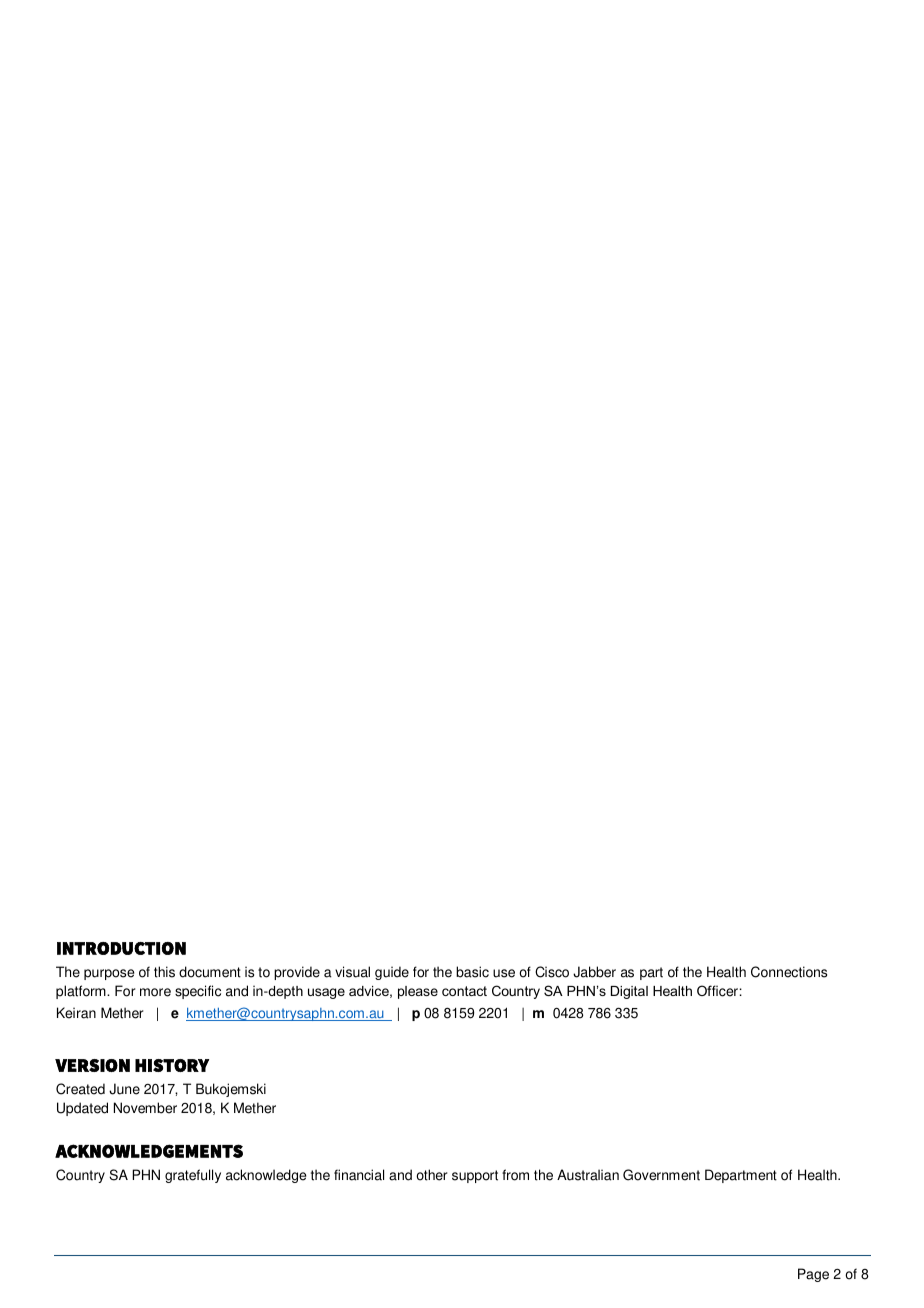  Describe the element at coordinates (789, 972) in the screenshot. I see `Connections` at that location.
